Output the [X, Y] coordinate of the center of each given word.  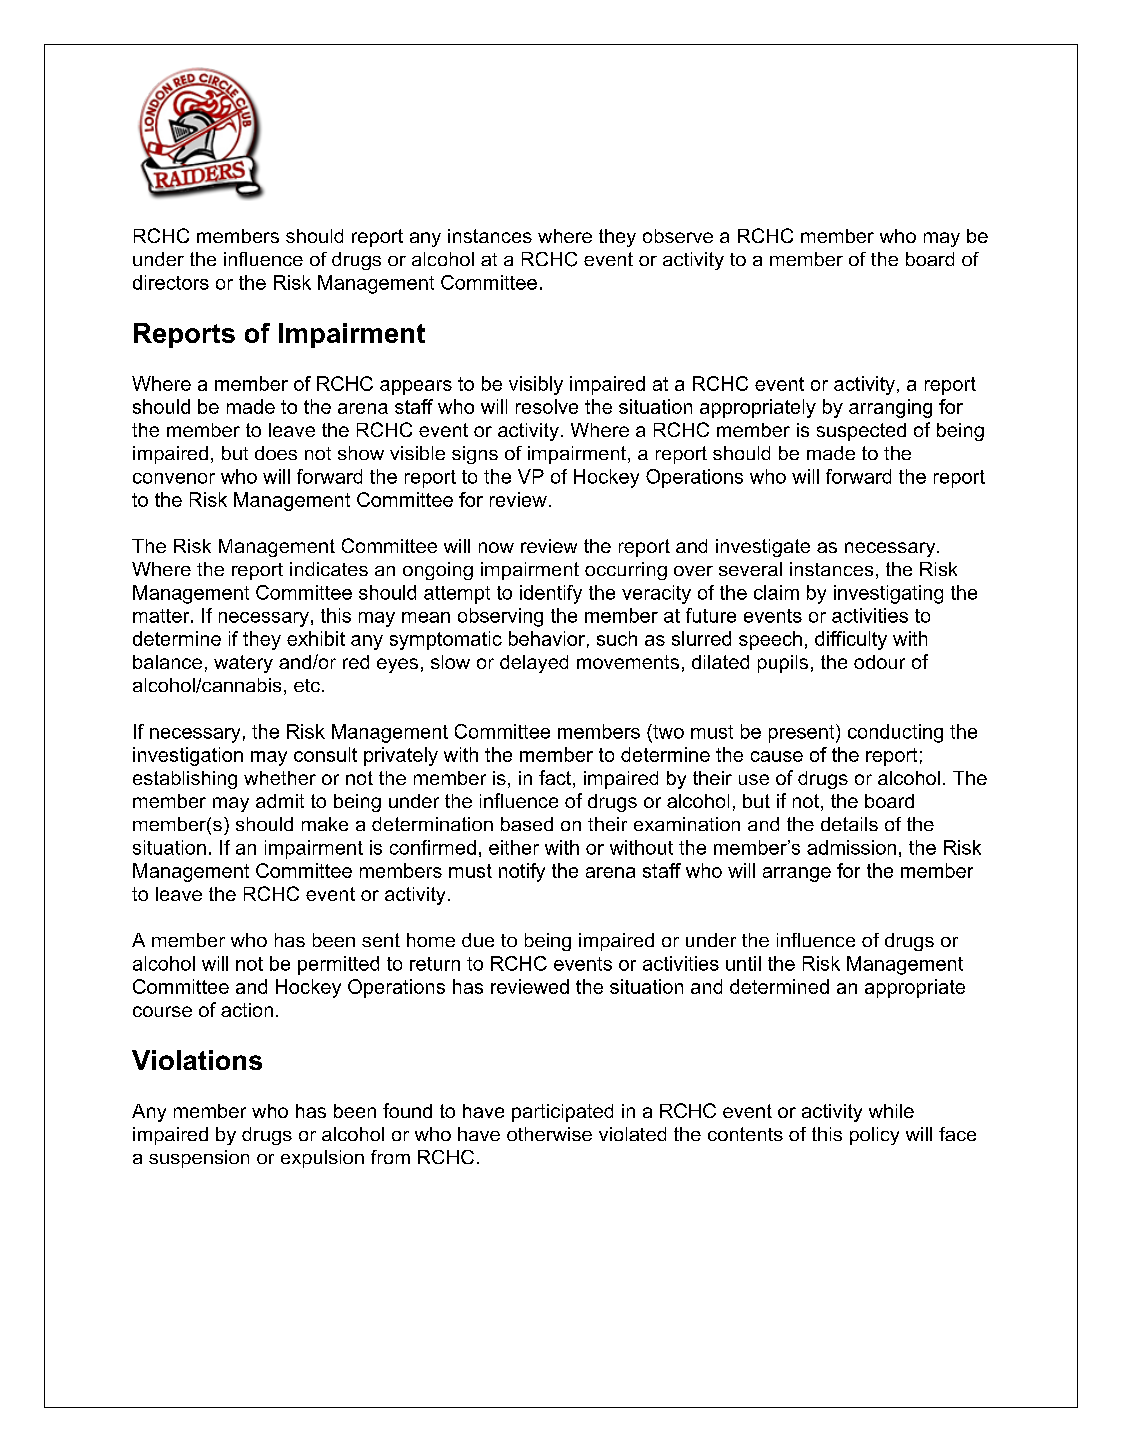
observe [678, 236]
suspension [199, 1159]
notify [522, 872]
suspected [861, 432]
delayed [534, 664]
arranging [890, 408]
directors [171, 282]
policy [874, 1136]
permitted [338, 965]
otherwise [549, 1134]
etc [308, 685]
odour [879, 662]
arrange [797, 874]
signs [475, 455]
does [276, 453]
